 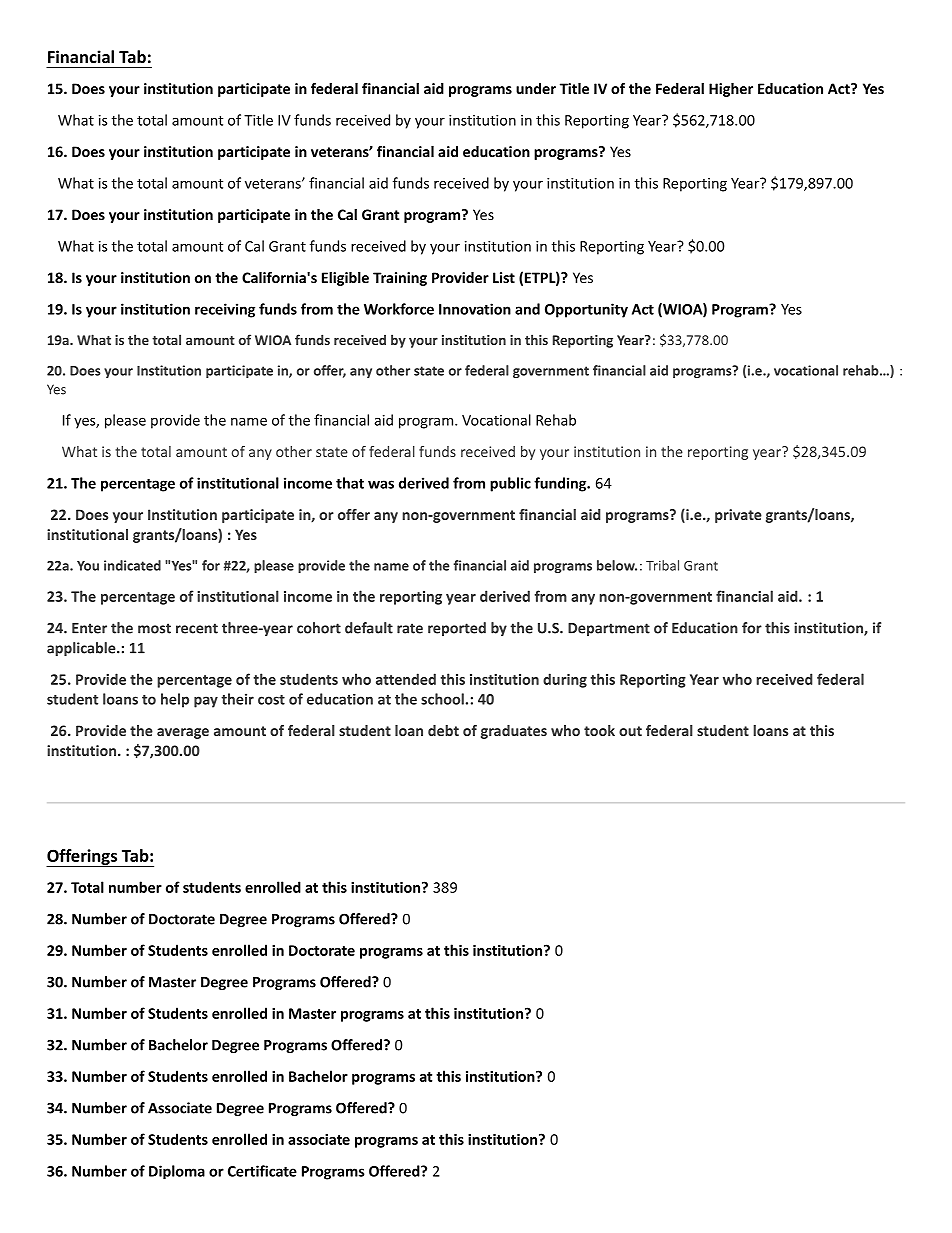 What do you see at coordinates (536, 88) in the screenshot?
I see `under` at bounding box center [536, 88].
